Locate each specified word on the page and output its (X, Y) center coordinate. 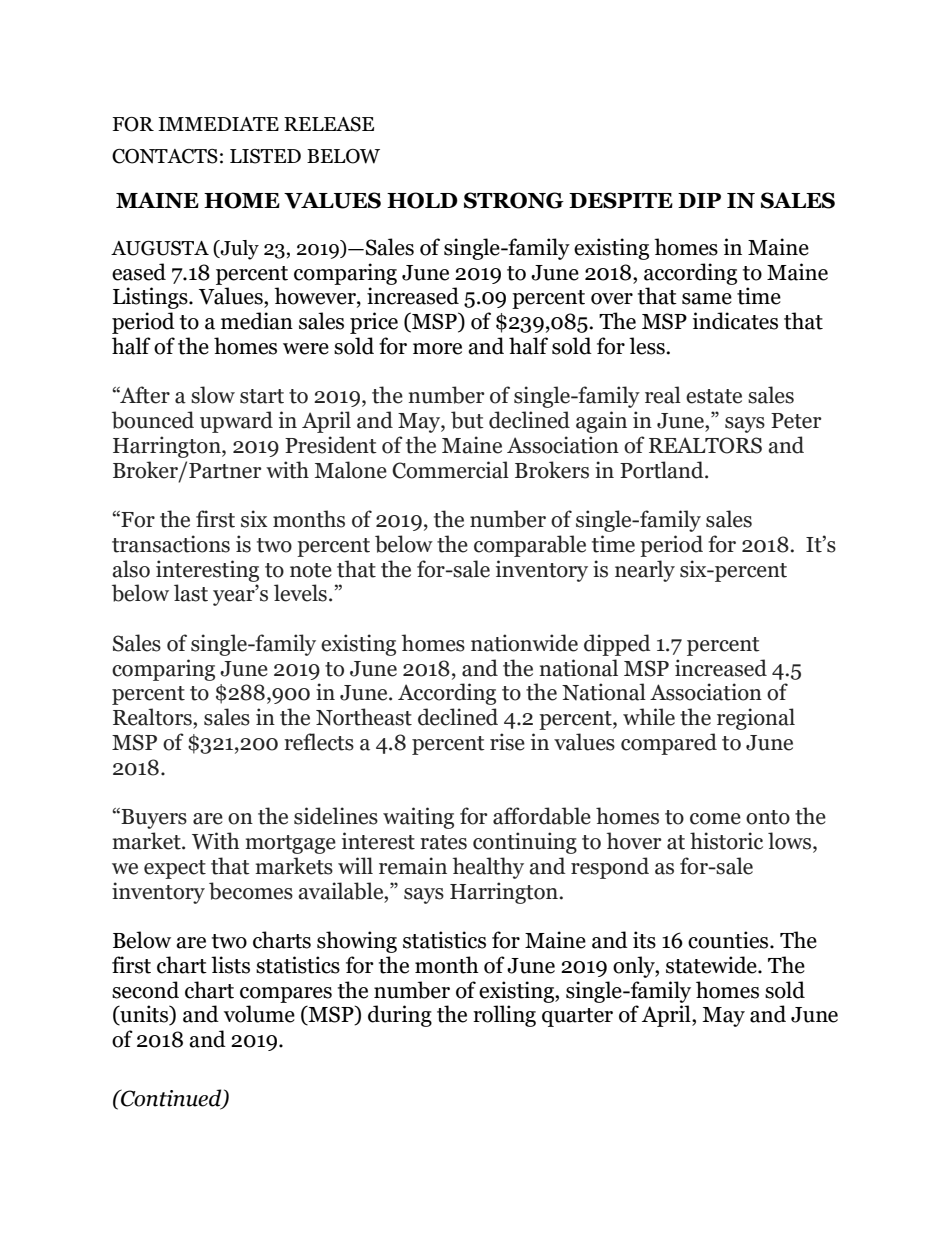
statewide (712, 965)
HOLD (422, 200)
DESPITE (621, 200)
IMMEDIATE (218, 124)
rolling (504, 1016)
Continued (171, 1099)
